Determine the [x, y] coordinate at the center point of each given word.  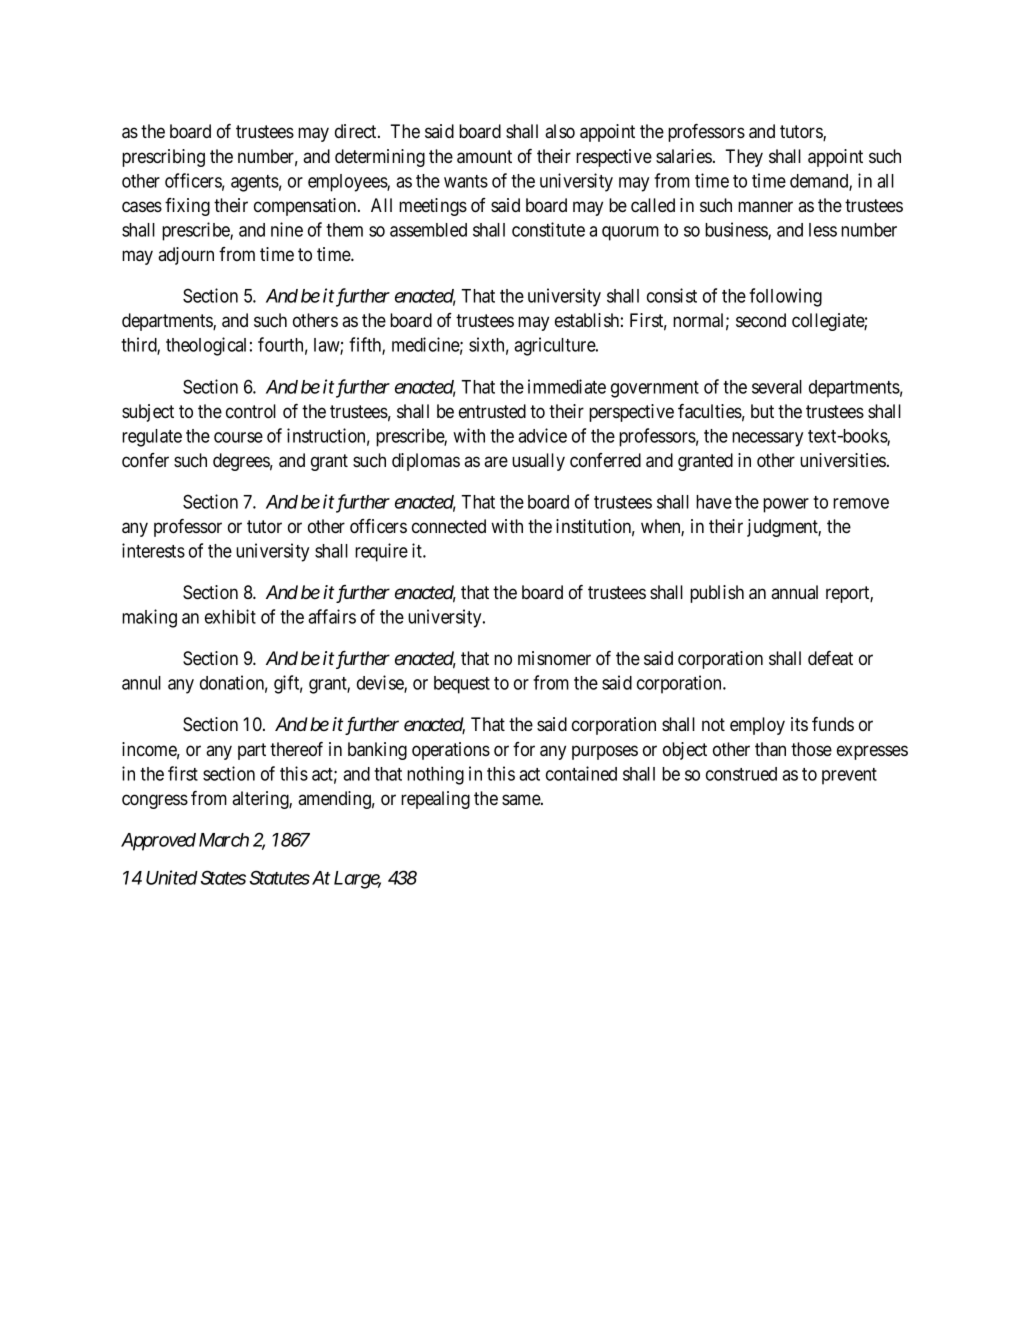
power [786, 505]
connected [449, 526]
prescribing [163, 158]
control [251, 411]
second [761, 320]
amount [484, 157]
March [224, 840]
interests [153, 550]
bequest [462, 685]
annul [141, 683]
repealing [435, 800]
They [744, 158]
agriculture [555, 346]
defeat [830, 658]
